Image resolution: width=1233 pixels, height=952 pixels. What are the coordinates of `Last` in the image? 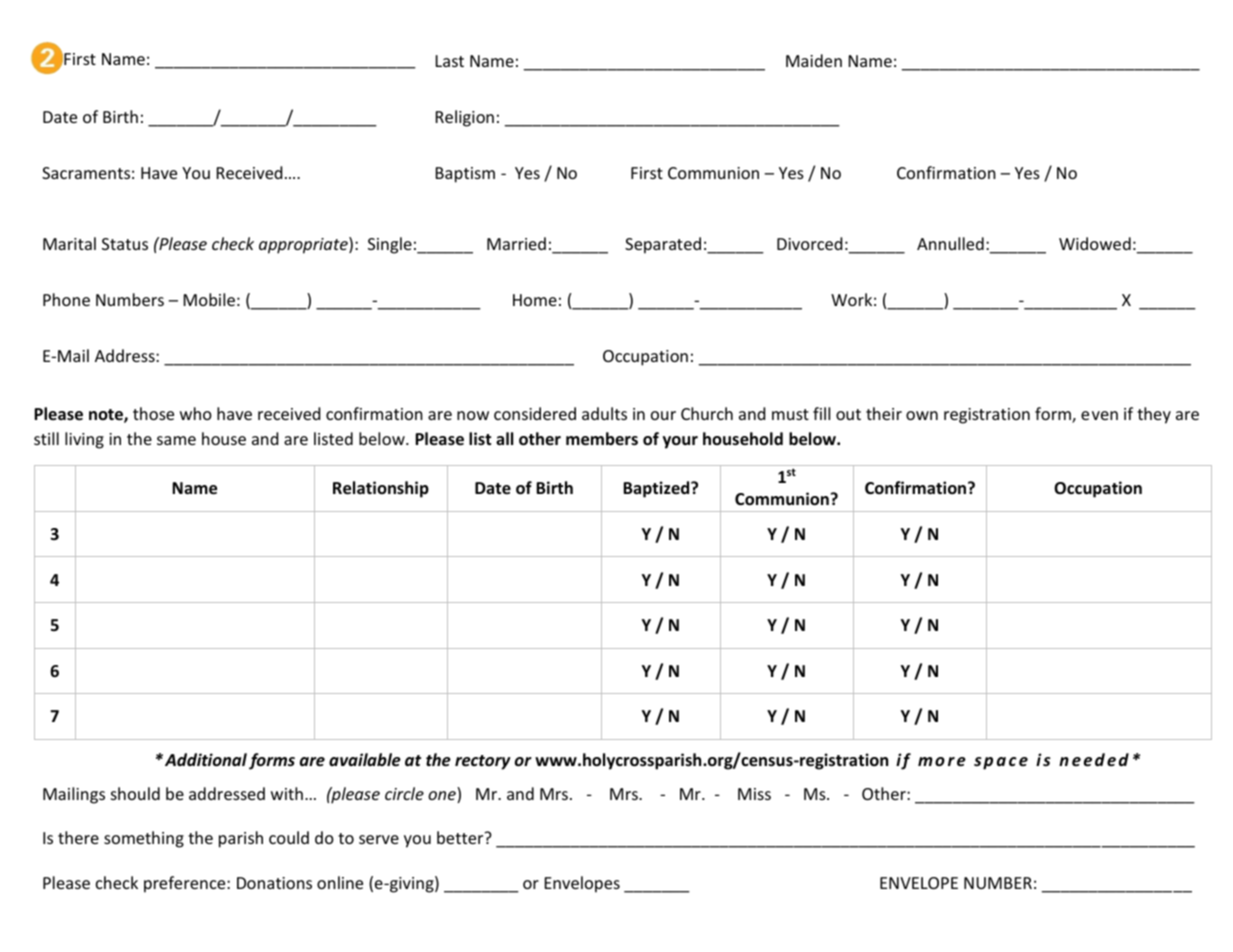 It's located at (450, 61).
